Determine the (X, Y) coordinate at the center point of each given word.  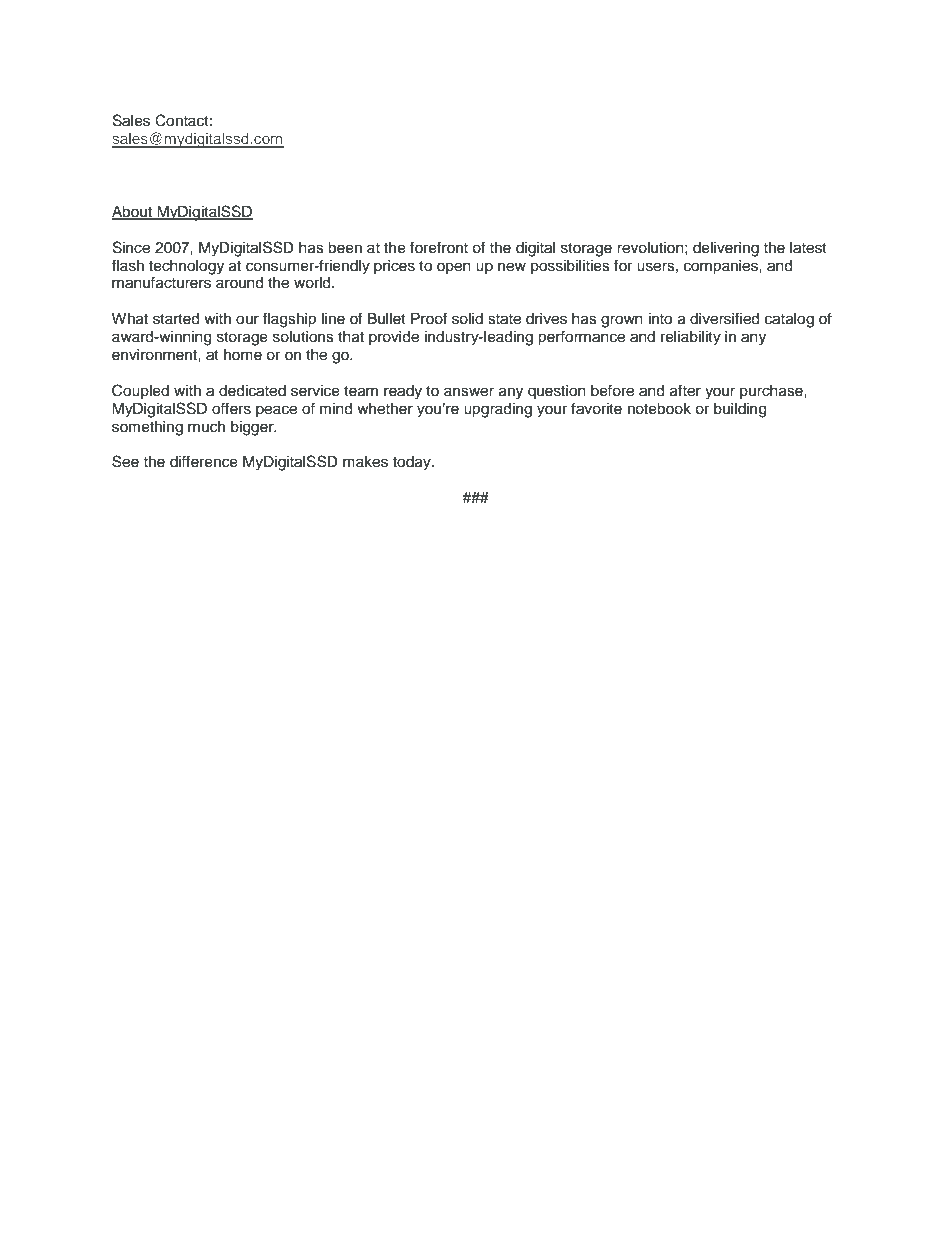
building (740, 410)
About (133, 212)
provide (394, 338)
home (243, 355)
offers (231, 408)
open (454, 268)
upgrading (498, 410)
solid (467, 319)
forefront (439, 247)
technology (186, 267)
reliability (691, 338)
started (176, 319)
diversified (724, 318)
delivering (726, 249)
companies (722, 267)
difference (204, 461)
